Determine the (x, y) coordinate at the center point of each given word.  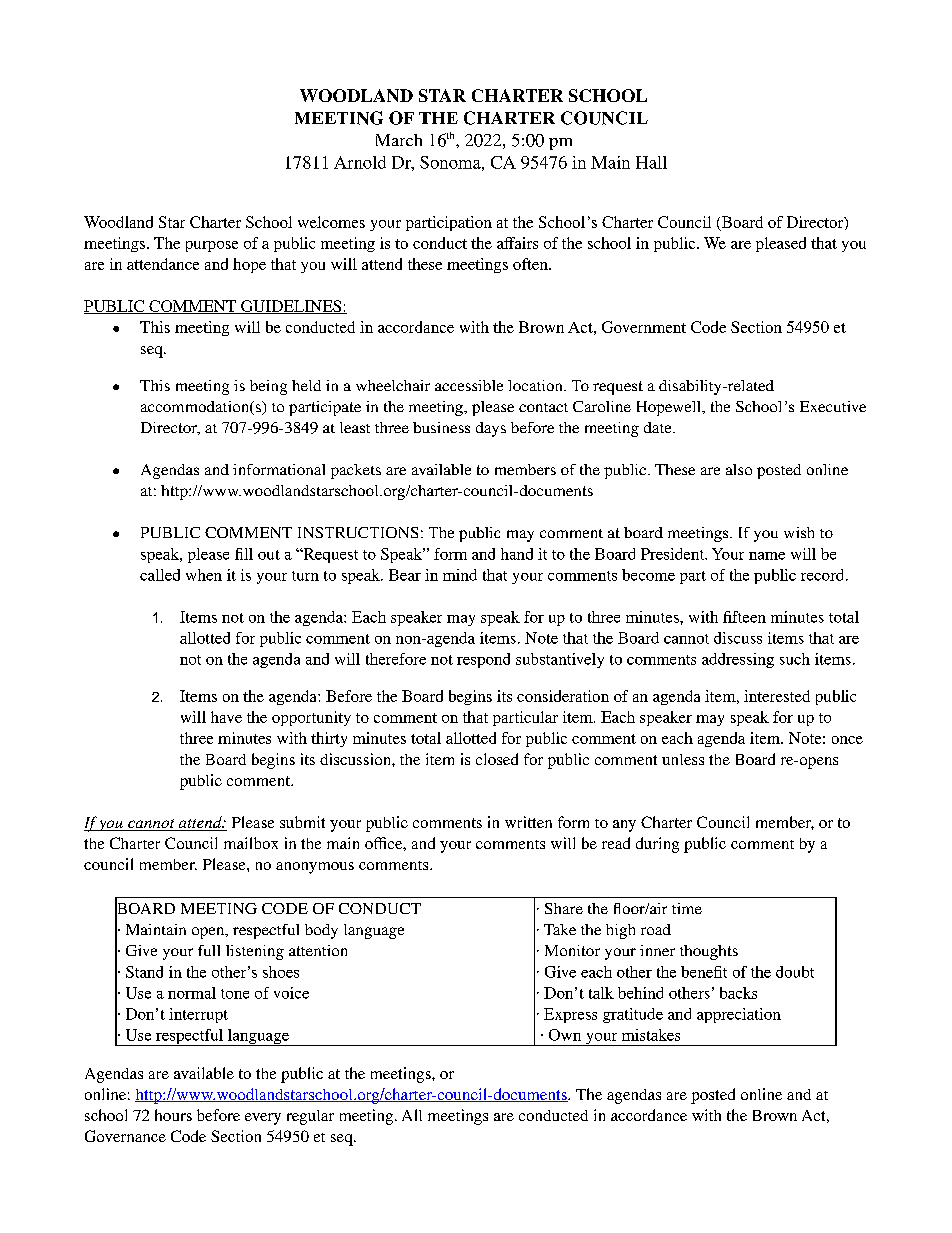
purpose (212, 246)
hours (173, 1115)
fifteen (744, 617)
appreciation (739, 1015)
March (399, 140)
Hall (651, 162)
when (204, 575)
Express (570, 1015)
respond (483, 660)
